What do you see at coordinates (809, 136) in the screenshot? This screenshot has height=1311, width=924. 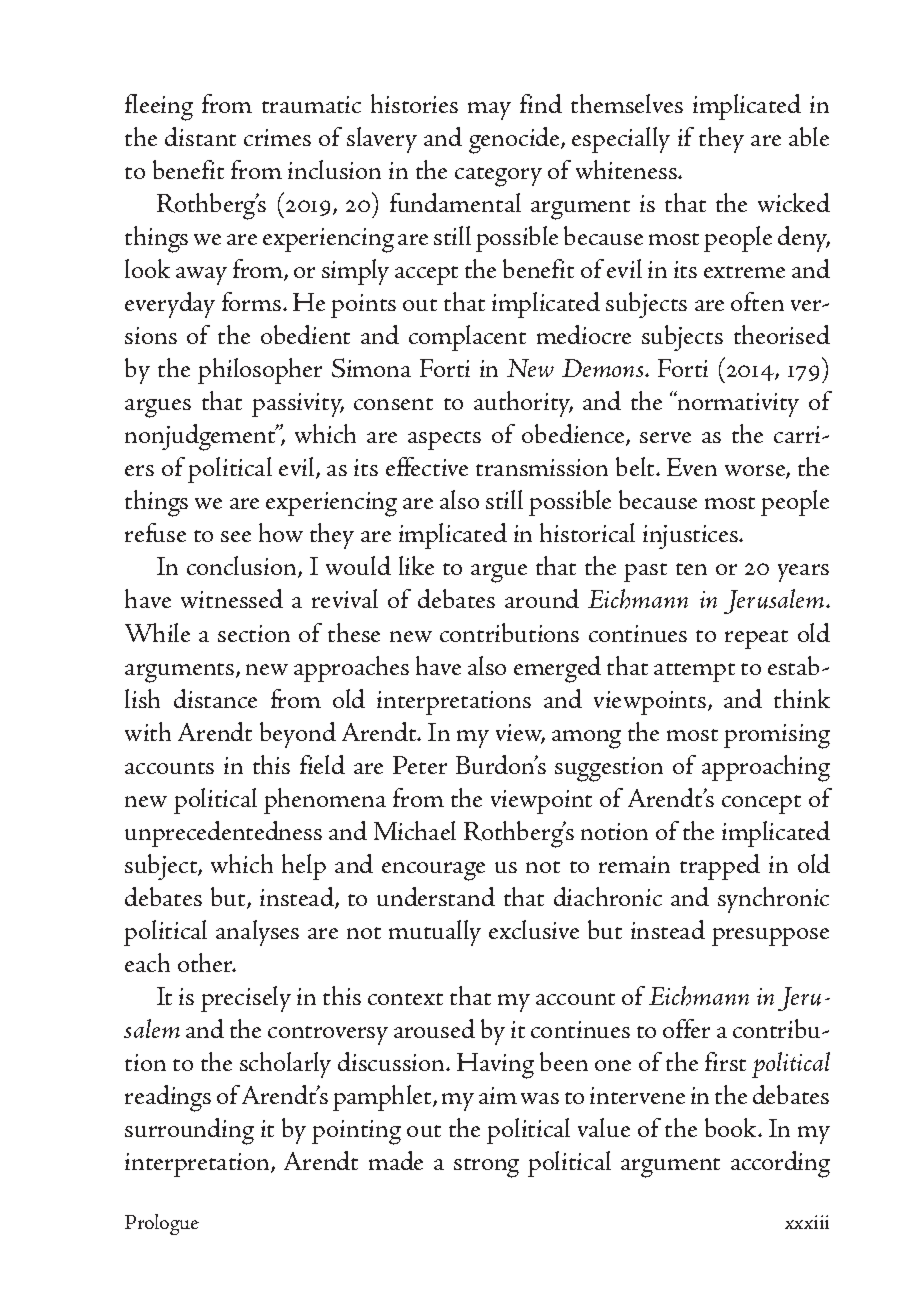 I see `able` at bounding box center [809, 136].
